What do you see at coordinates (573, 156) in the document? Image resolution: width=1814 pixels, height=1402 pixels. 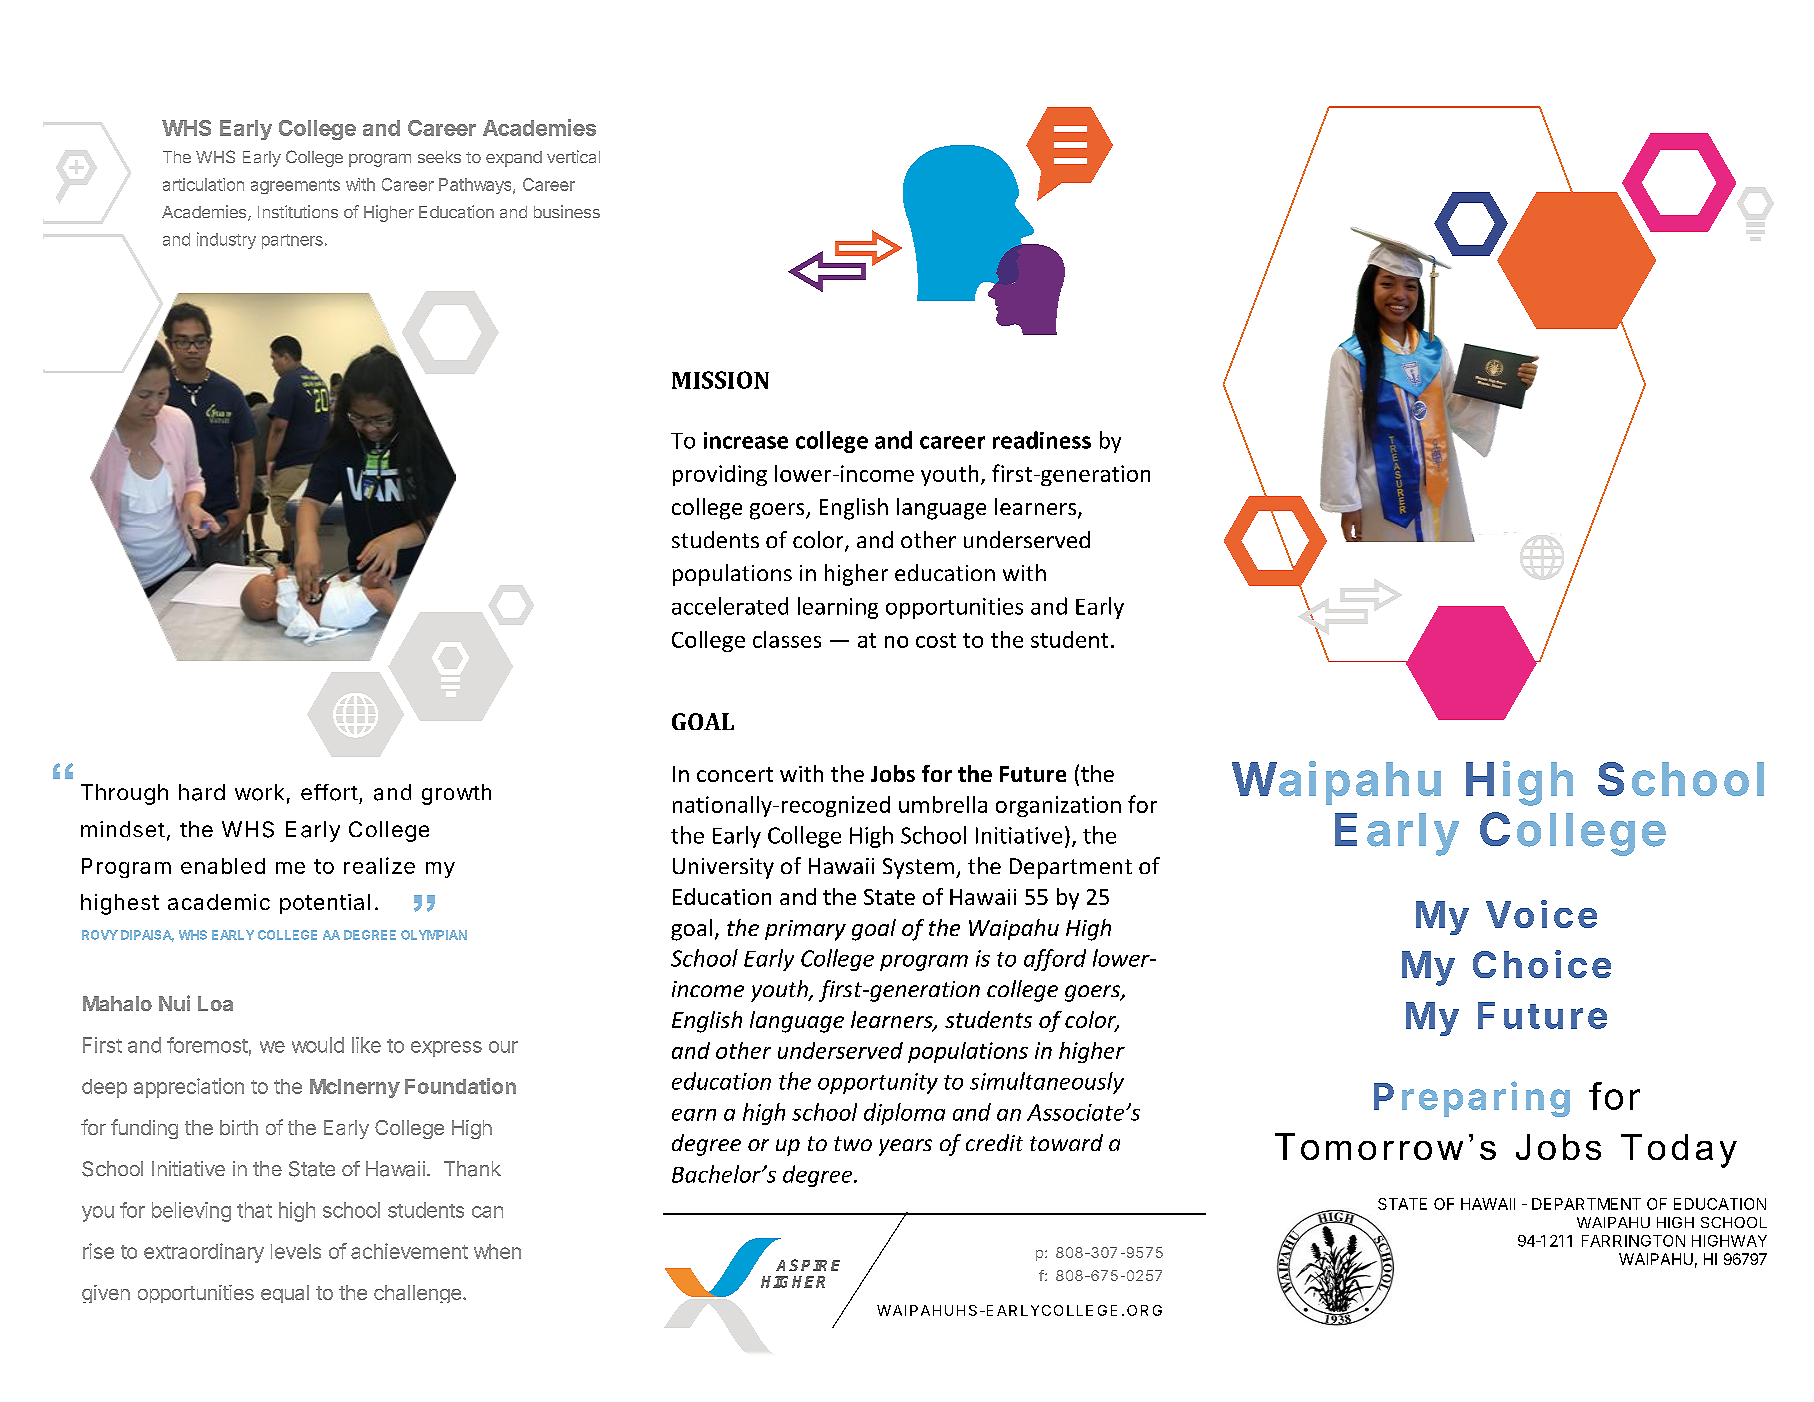 I see `vertical` at bounding box center [573, 156].
